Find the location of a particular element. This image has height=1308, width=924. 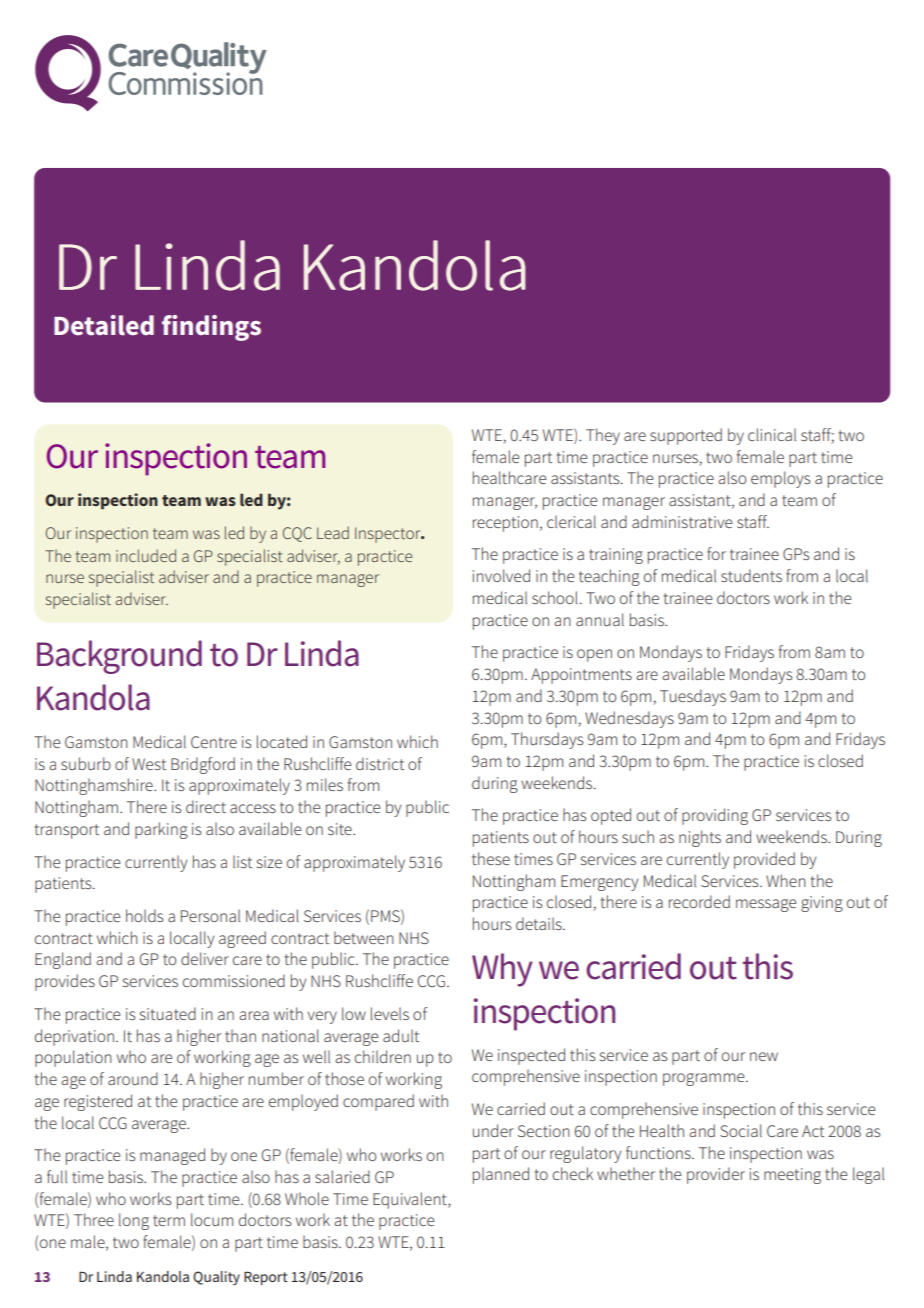

these is located at coordinates (491, 858).
